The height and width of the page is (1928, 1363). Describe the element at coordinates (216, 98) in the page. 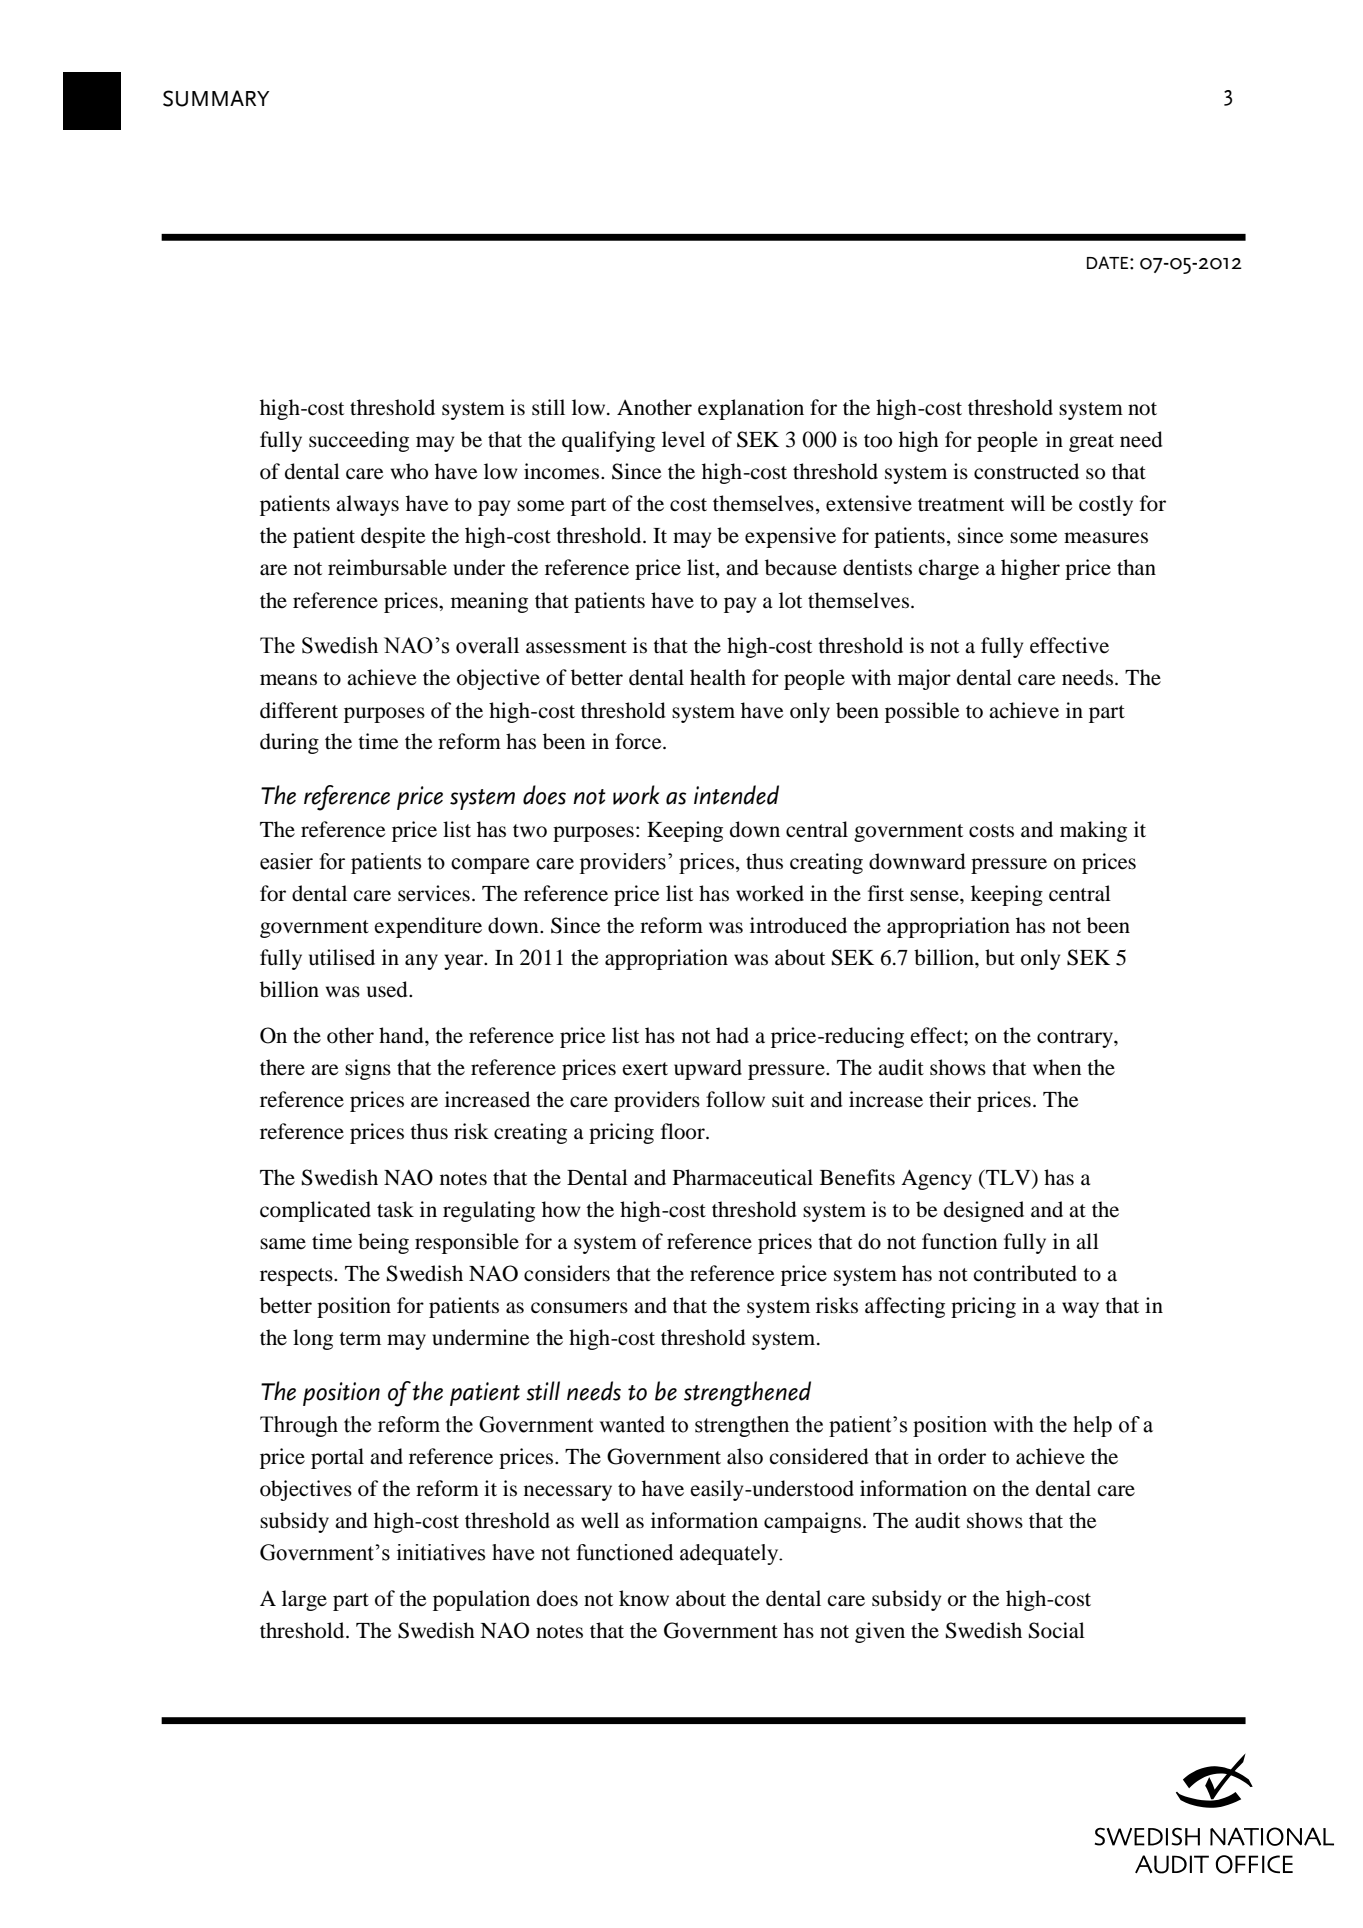

I see `SUMMARY` at that location.
